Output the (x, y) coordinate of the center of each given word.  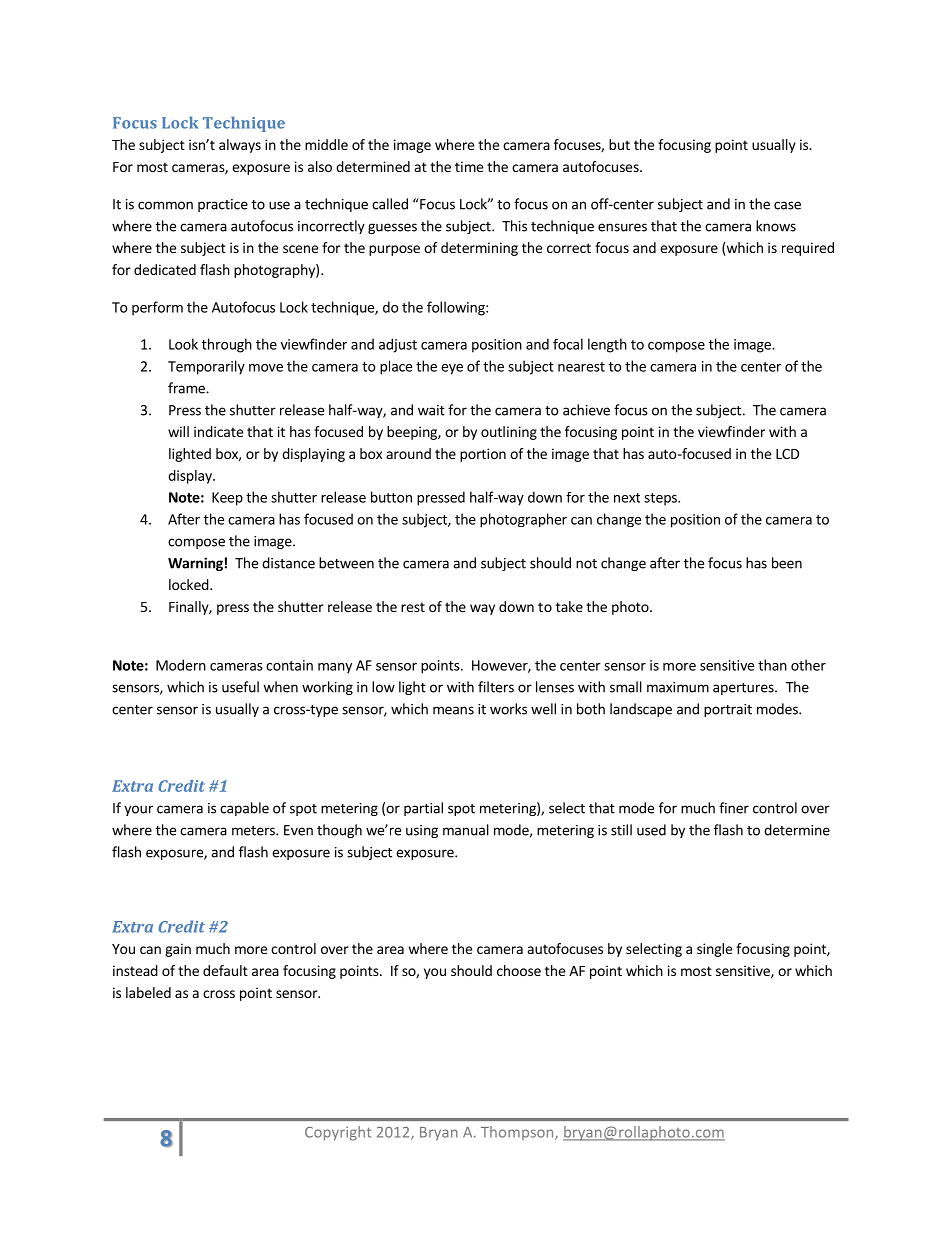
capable (244, 809)
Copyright (338, 1133)
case (787, 205)
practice (223, 205)
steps (661, 499)
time (469, 166)
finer (734, 808)
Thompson (518, 1133)
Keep (227, 499)
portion (483, 455)
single (714, 950)
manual (466, 830)
